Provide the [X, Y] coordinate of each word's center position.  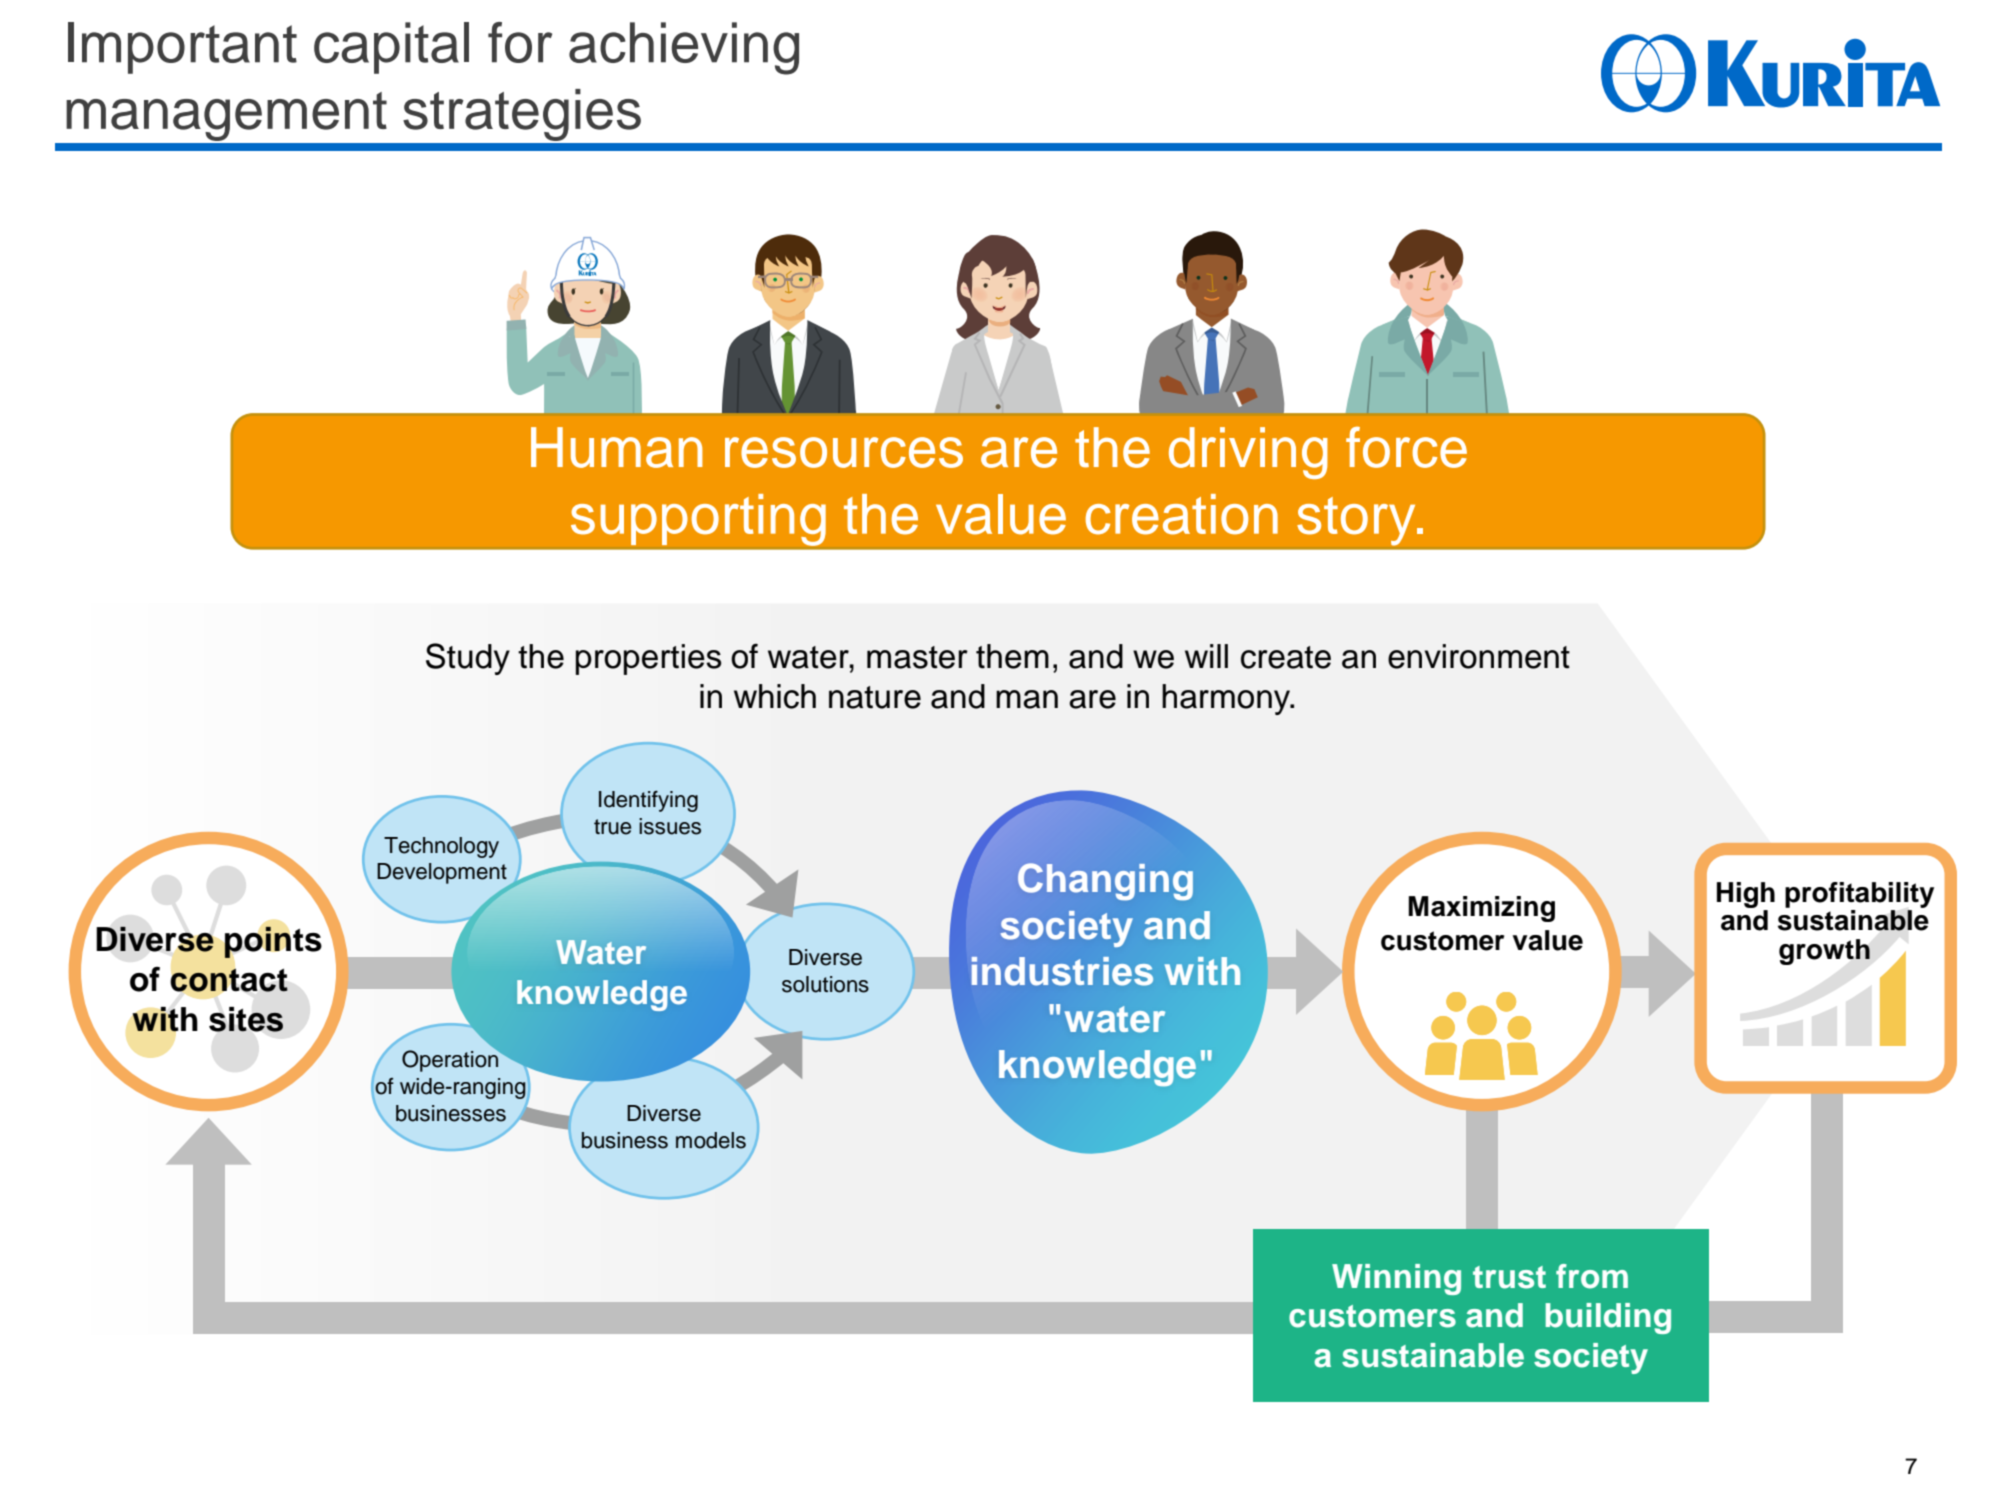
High [1746, 896]
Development [443, 874]
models [711, 1140]
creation [1182, 514]
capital [391, 48]
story [1357, 521]
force [1406, 447]
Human [617, 447]
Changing [1105, 881]
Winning [1396, 1279]
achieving [684, 48]
